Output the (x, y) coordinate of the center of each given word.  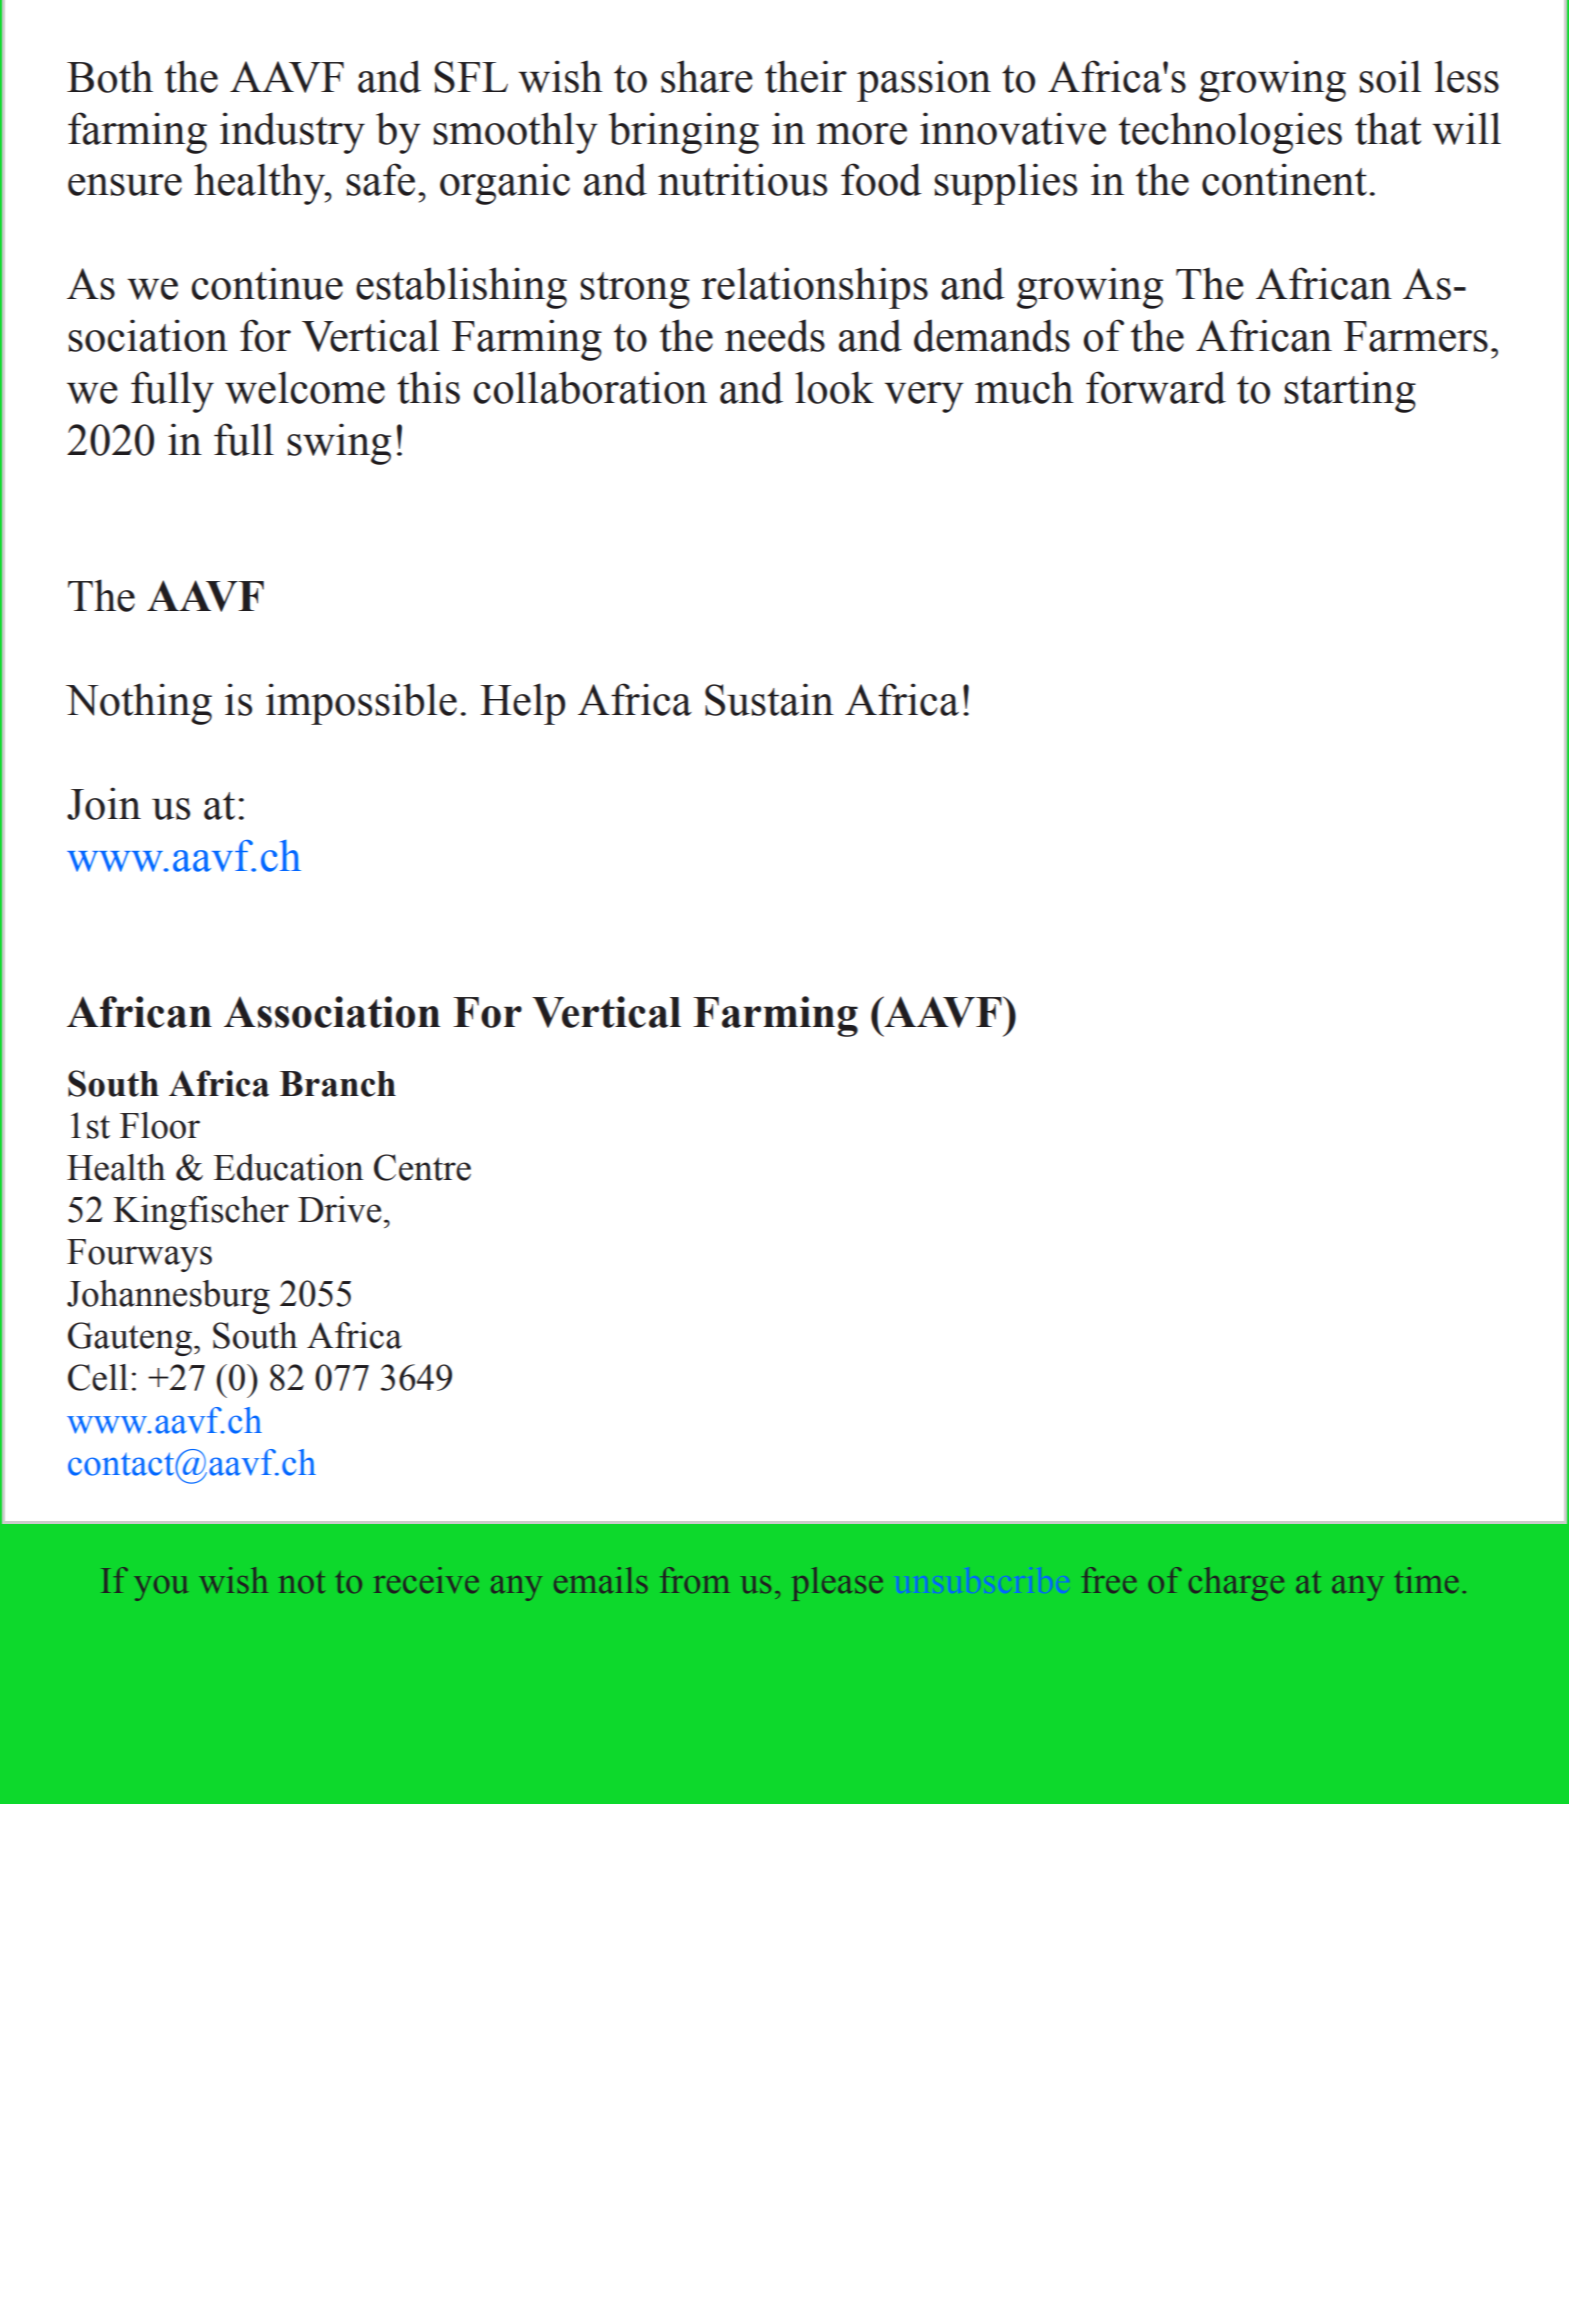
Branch (338, 1084)
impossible (361, 704)
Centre (422, 1167)
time (1426, 1580)
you (161, 1588)
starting (1350, 392)
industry (292, 133)
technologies (1230, 133)
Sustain (769, 699)
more (862, 134)
